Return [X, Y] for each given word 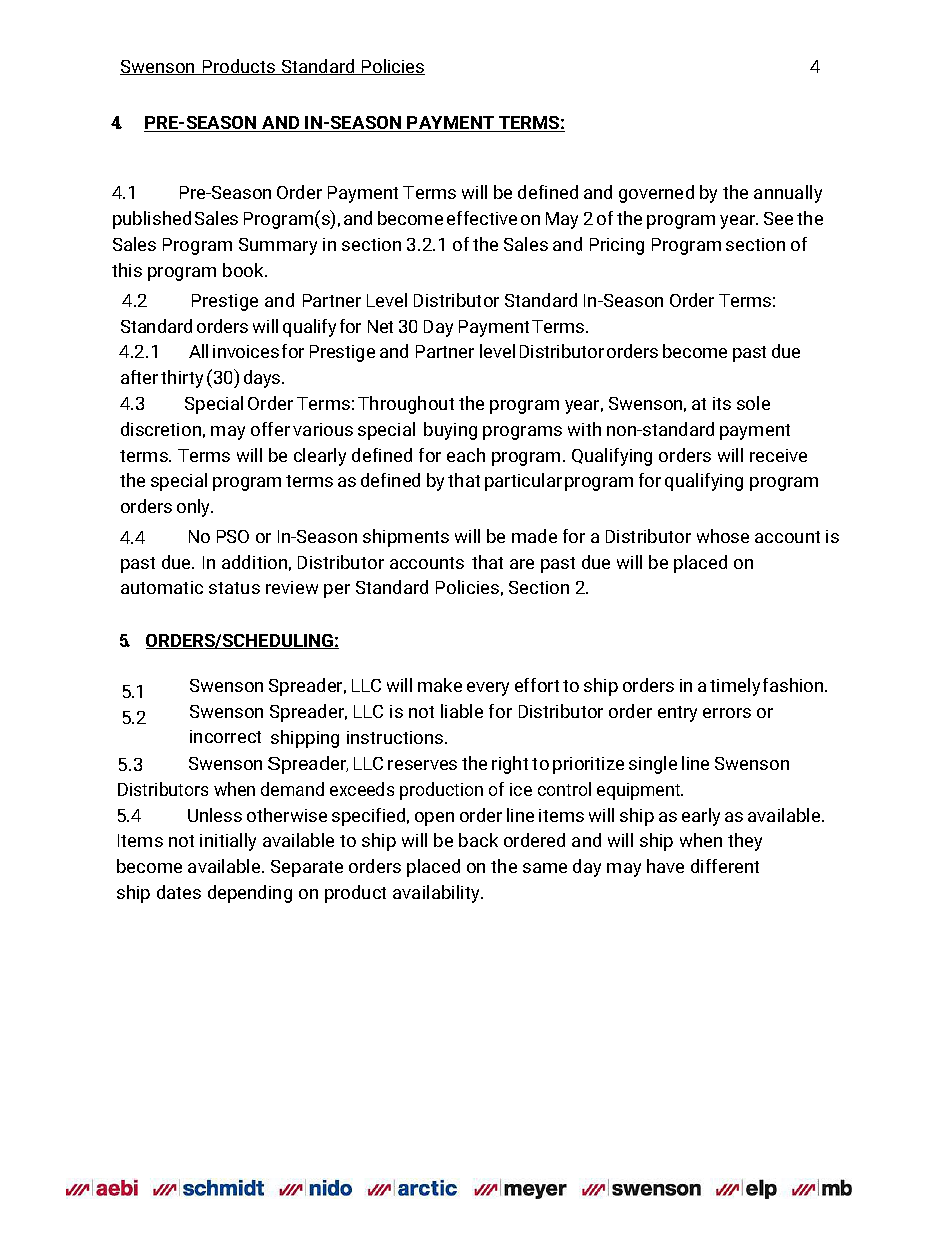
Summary [278, 246]
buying [450, 431]
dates [179, 892]
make [440, 685]
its [722, 403]
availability [437, 894]
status [234, 588]
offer [270, 429]
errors [727, 713]
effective [482, 218]
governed [656, 194]
